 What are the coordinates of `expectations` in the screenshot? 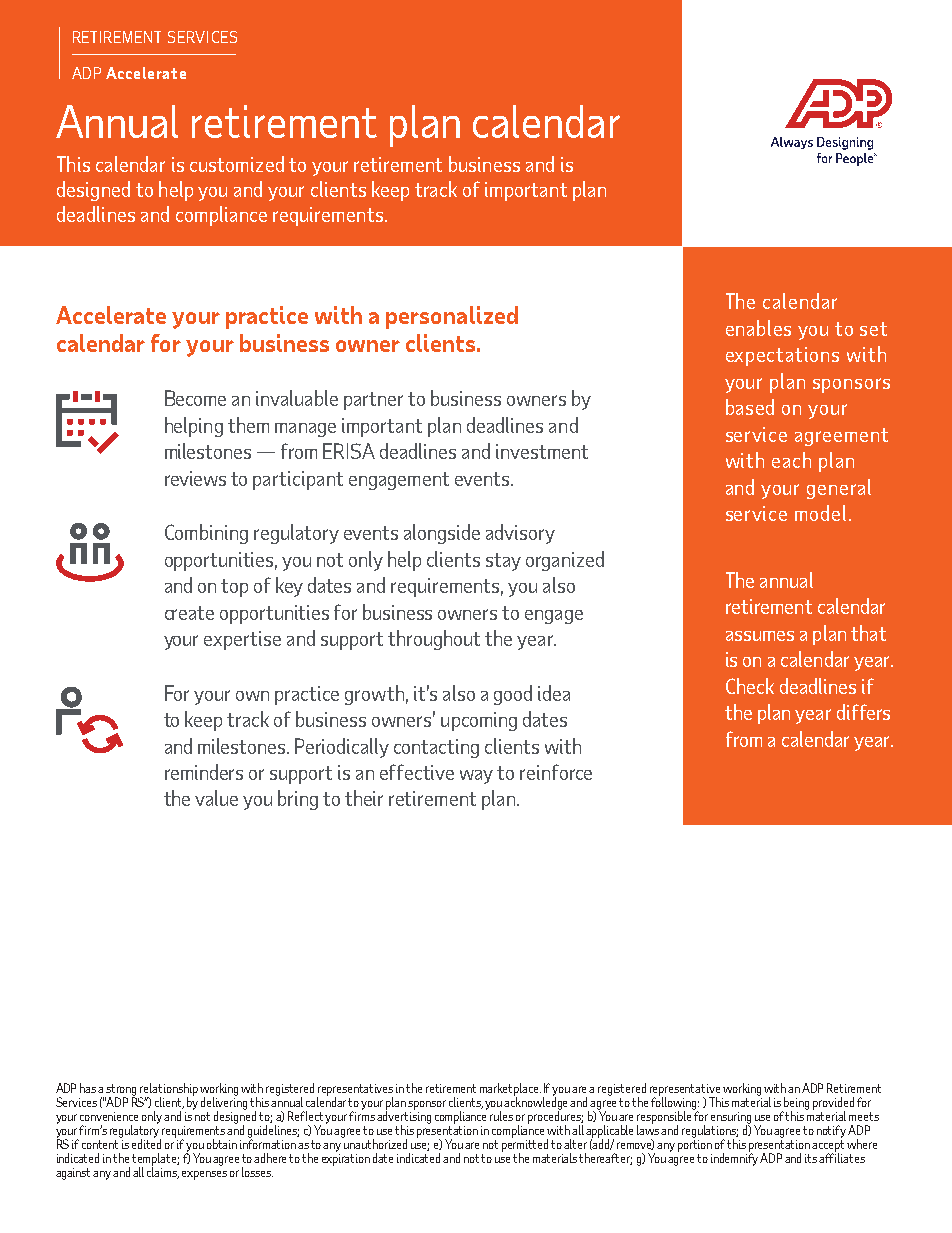 It's located at (782, 356).
